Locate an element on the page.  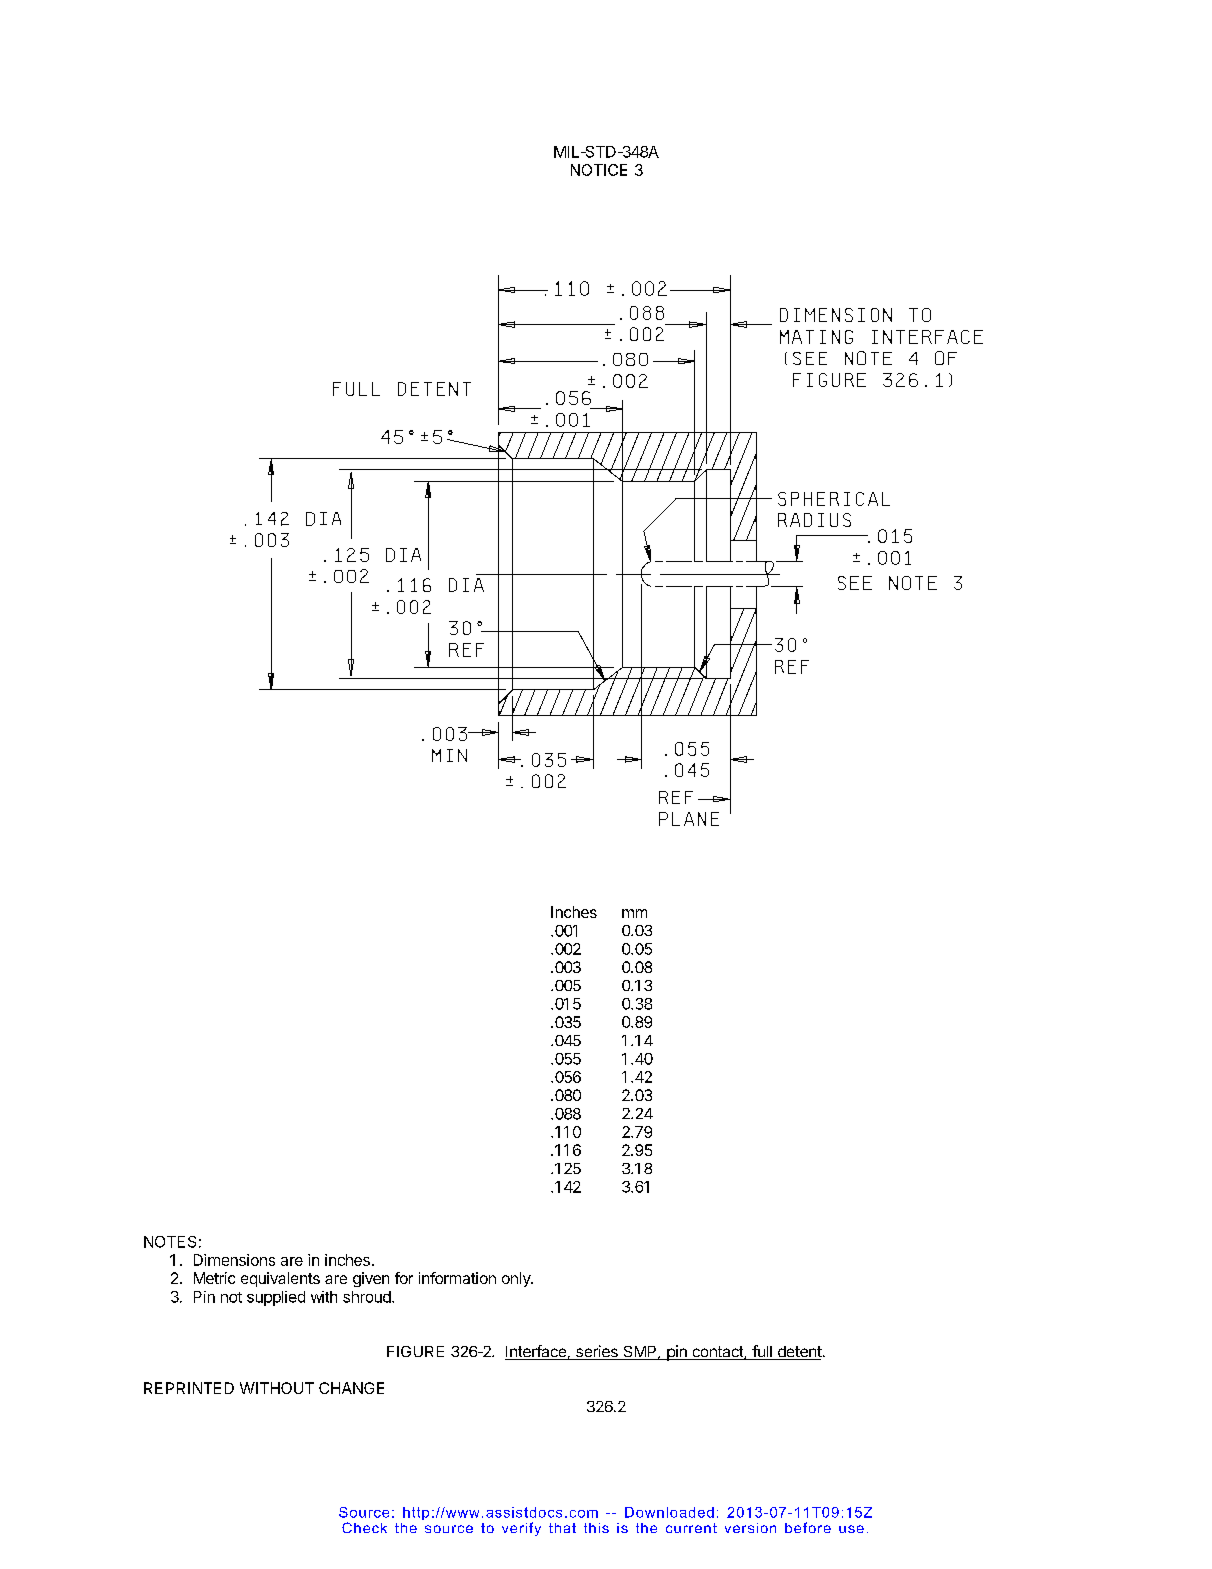
version is located at coordinates (750, 1528).
